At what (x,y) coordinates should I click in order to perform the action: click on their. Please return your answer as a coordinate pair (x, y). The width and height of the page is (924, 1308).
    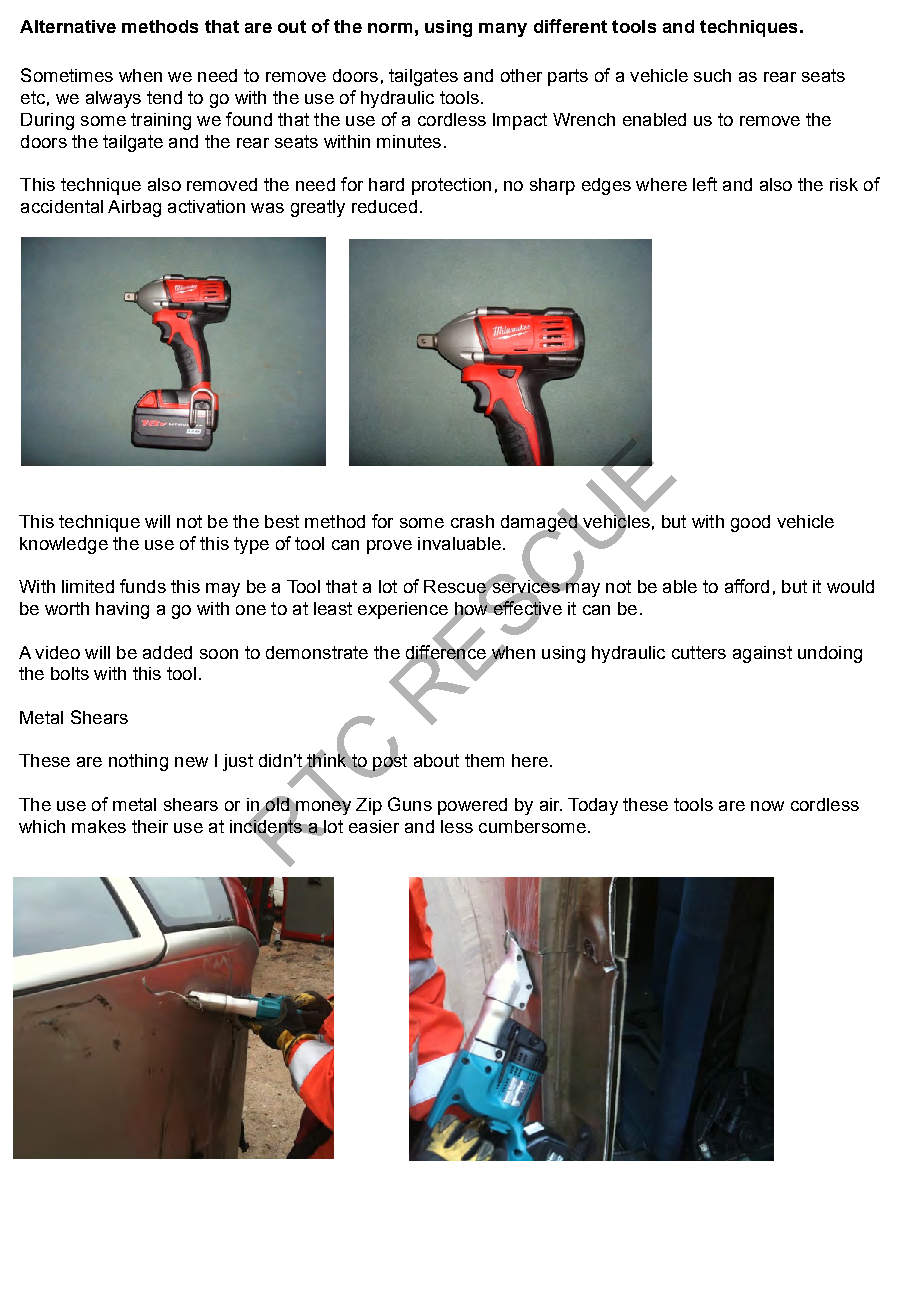
    Looking at the image, I should click on (150, 826).
